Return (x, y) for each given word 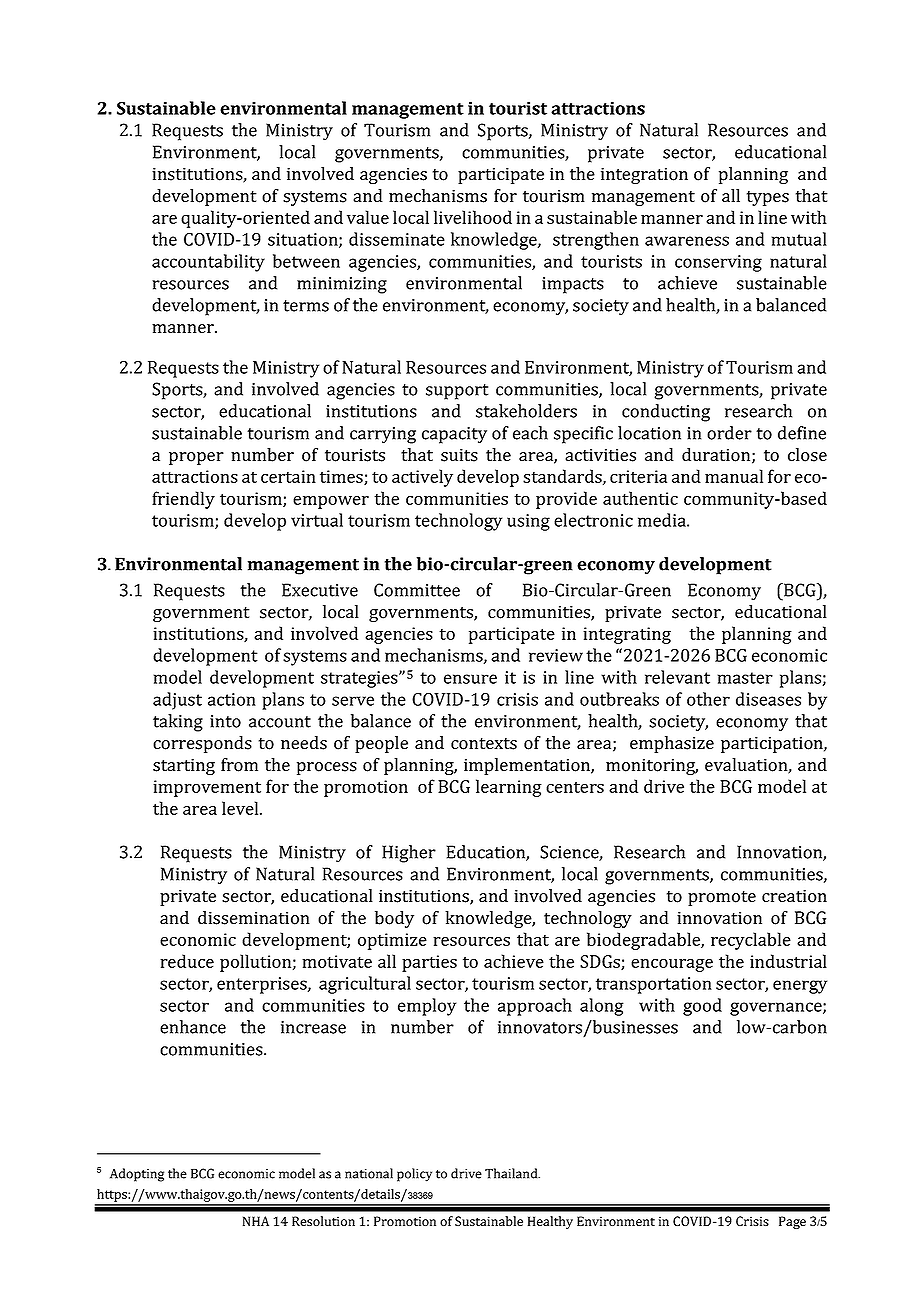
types (768, 198)
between (306, 261)
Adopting (137, 1175)
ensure (470, 679)
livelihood (473, 217)
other (708, 699)
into (225, 721)
